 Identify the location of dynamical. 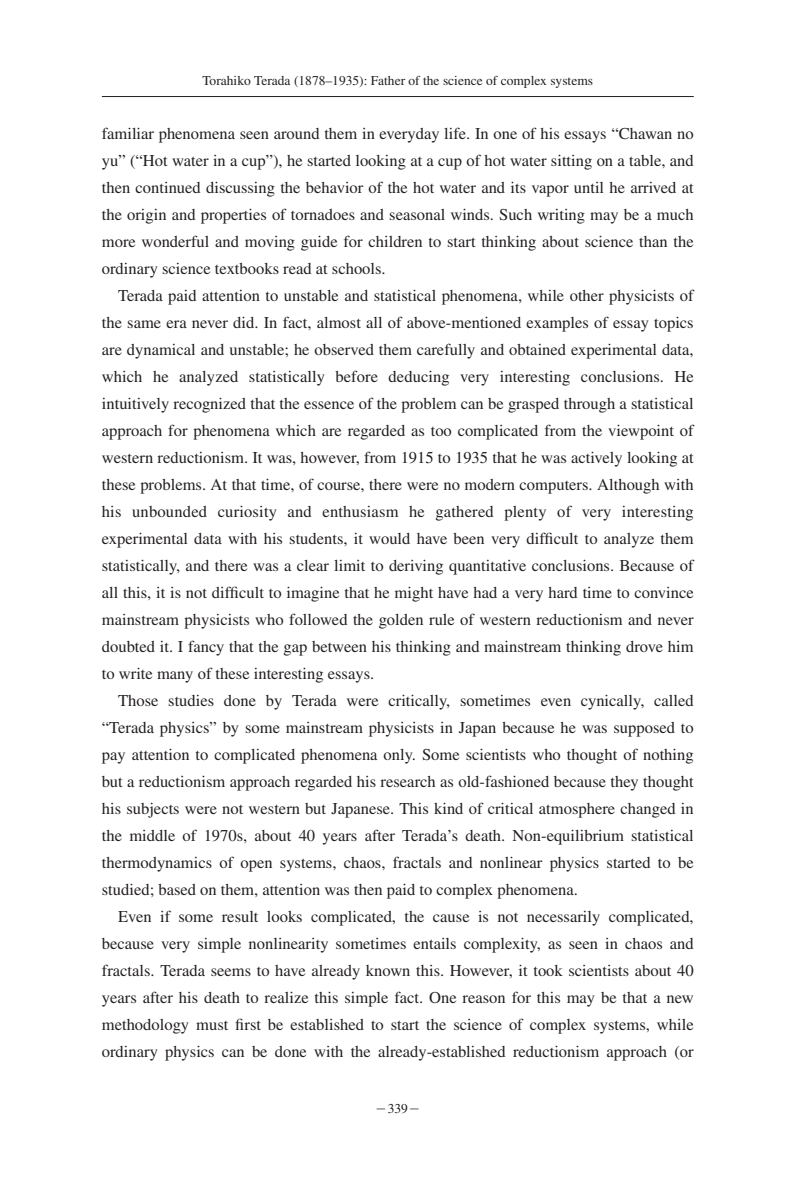
(161, 351).
